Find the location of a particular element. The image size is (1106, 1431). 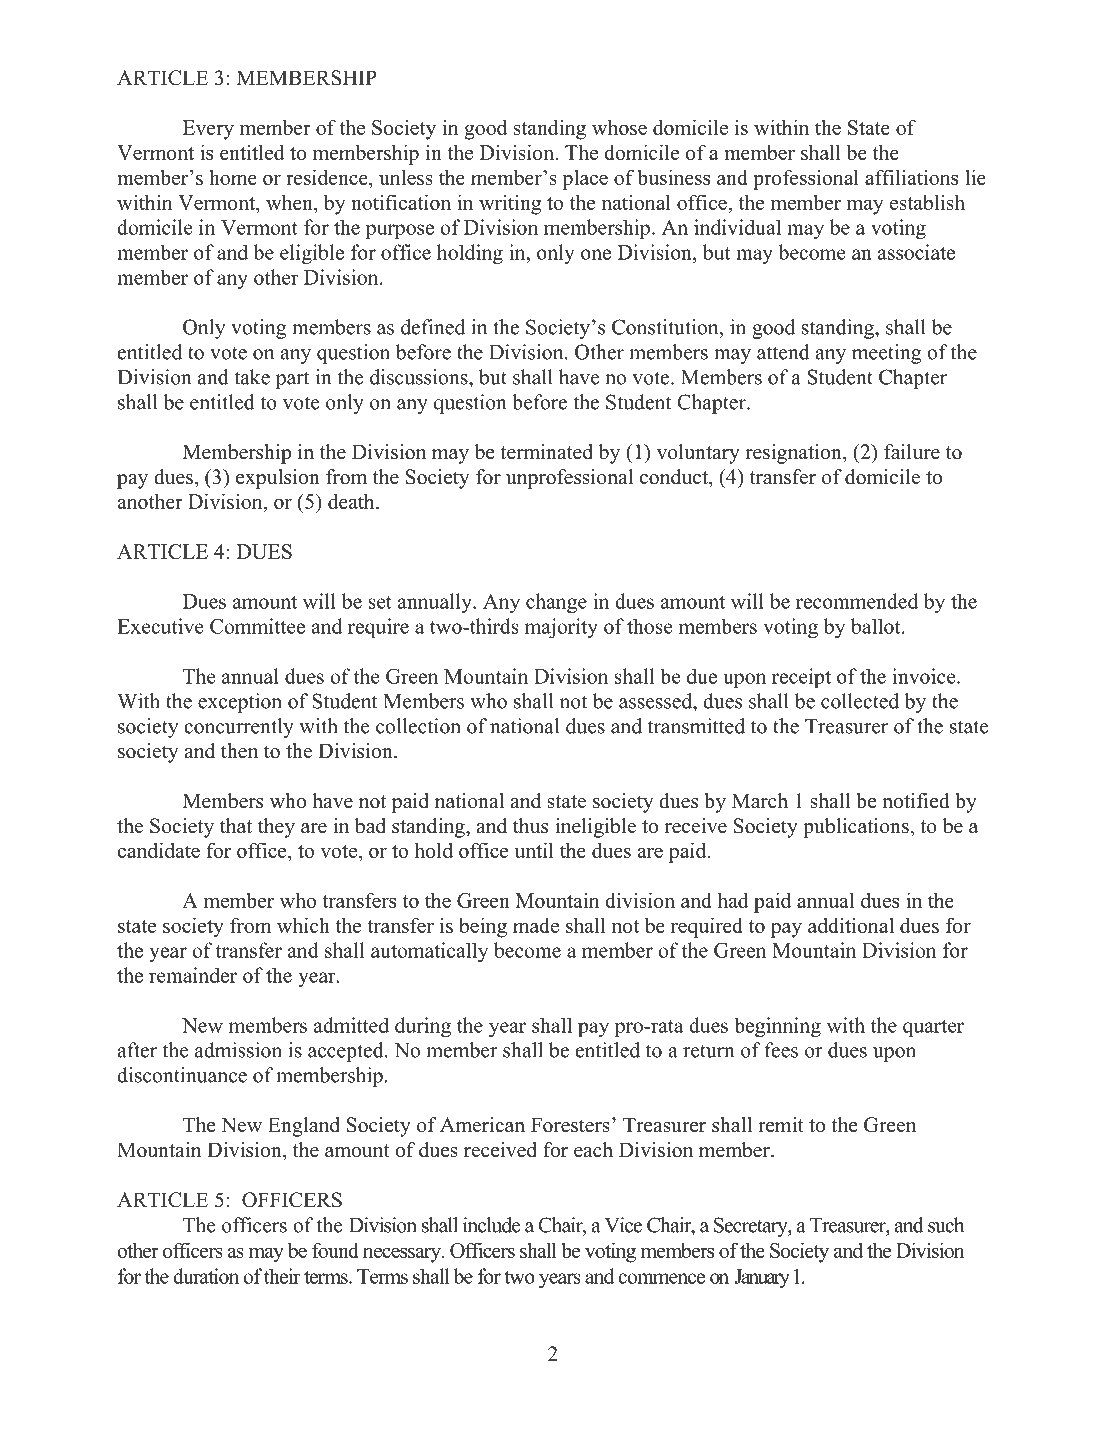

affiliations is located at coordinates (911, 177).
